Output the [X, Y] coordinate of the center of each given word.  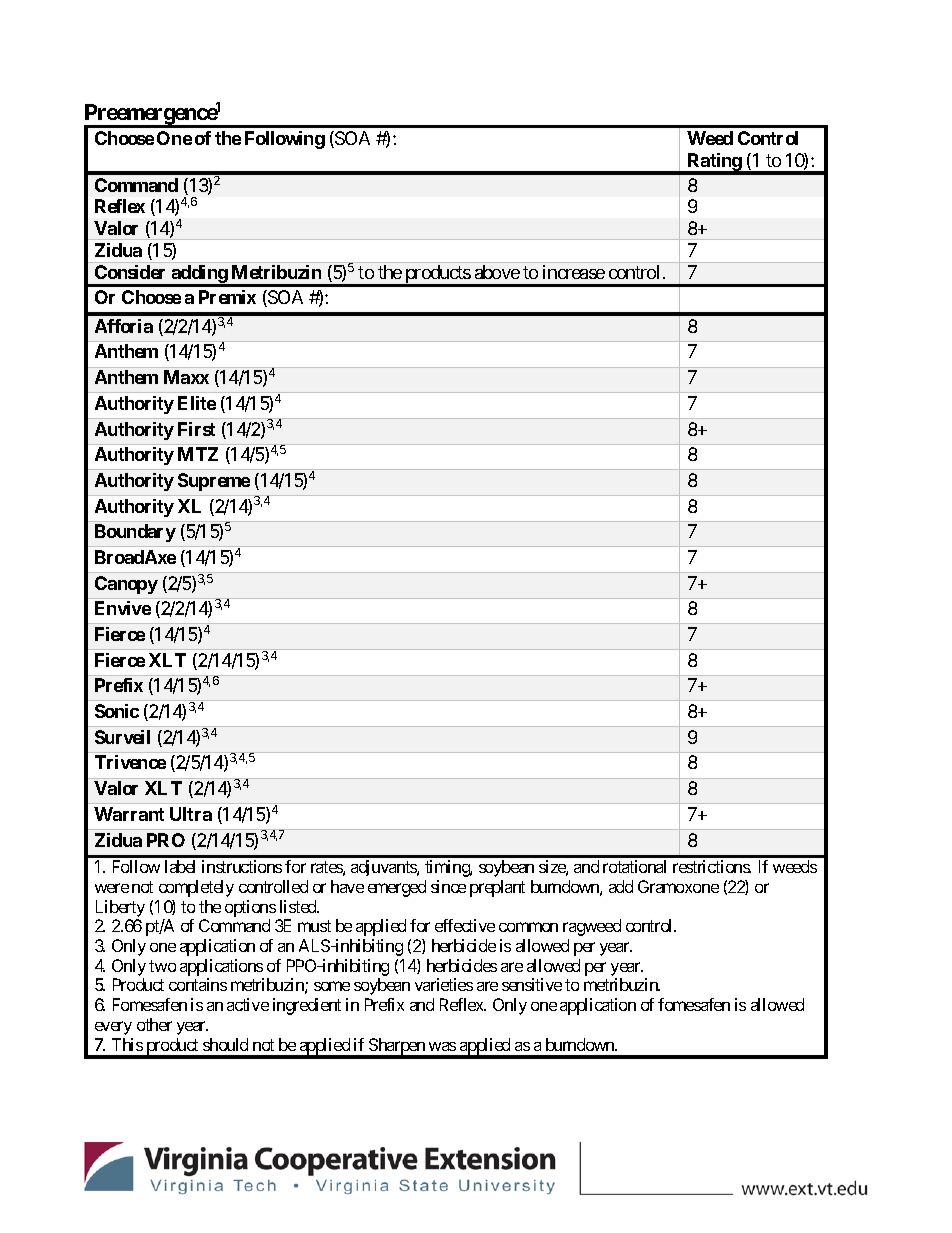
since [448, 886]
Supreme [214, 482]
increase [574, 272]
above [497, 272]
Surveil [122, 737]
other [154, 1024]
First [196, 429]
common [528, 927]
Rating [714, 163]
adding [199, 275]
